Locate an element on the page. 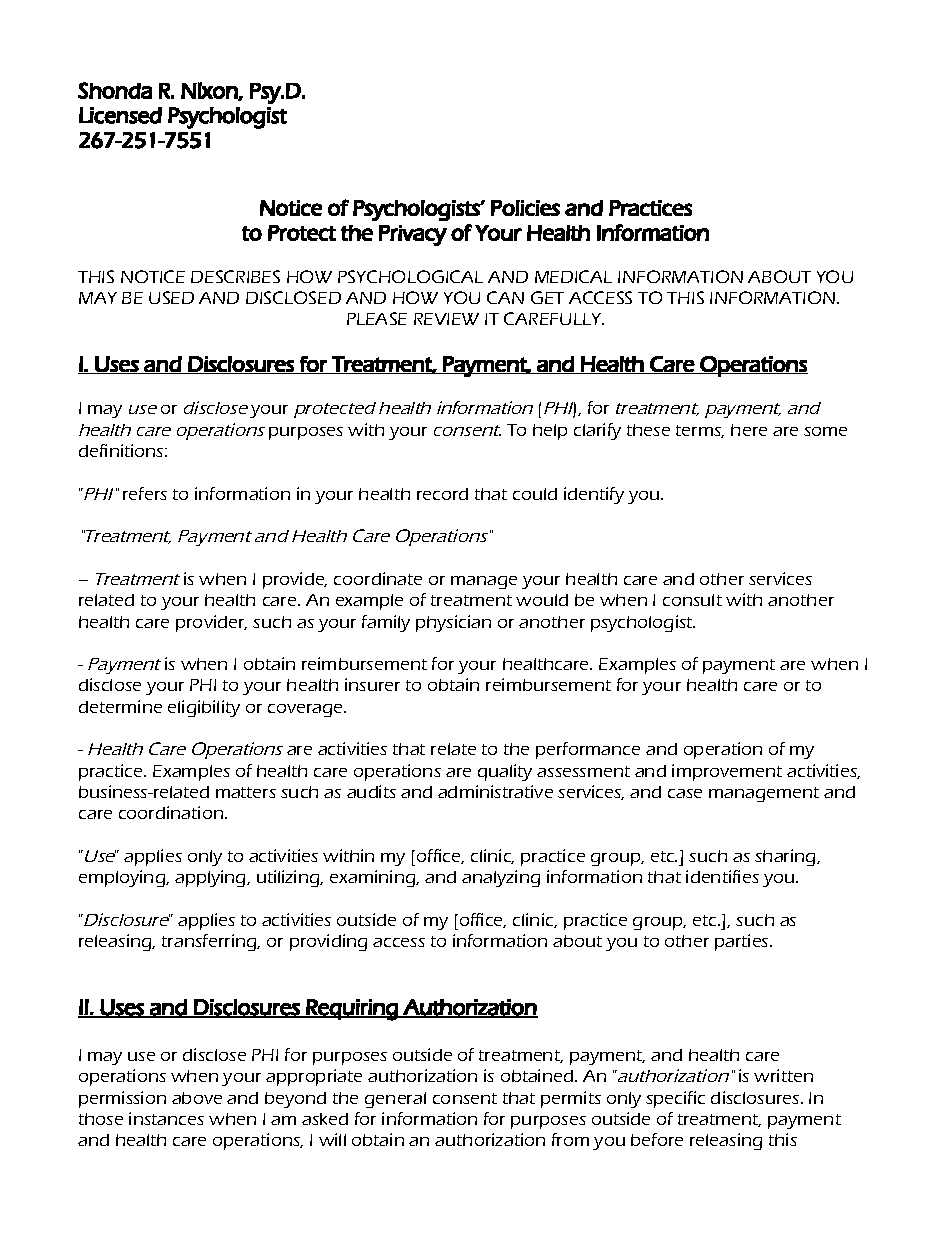  Licensed is located at coordinates (120, 115).
